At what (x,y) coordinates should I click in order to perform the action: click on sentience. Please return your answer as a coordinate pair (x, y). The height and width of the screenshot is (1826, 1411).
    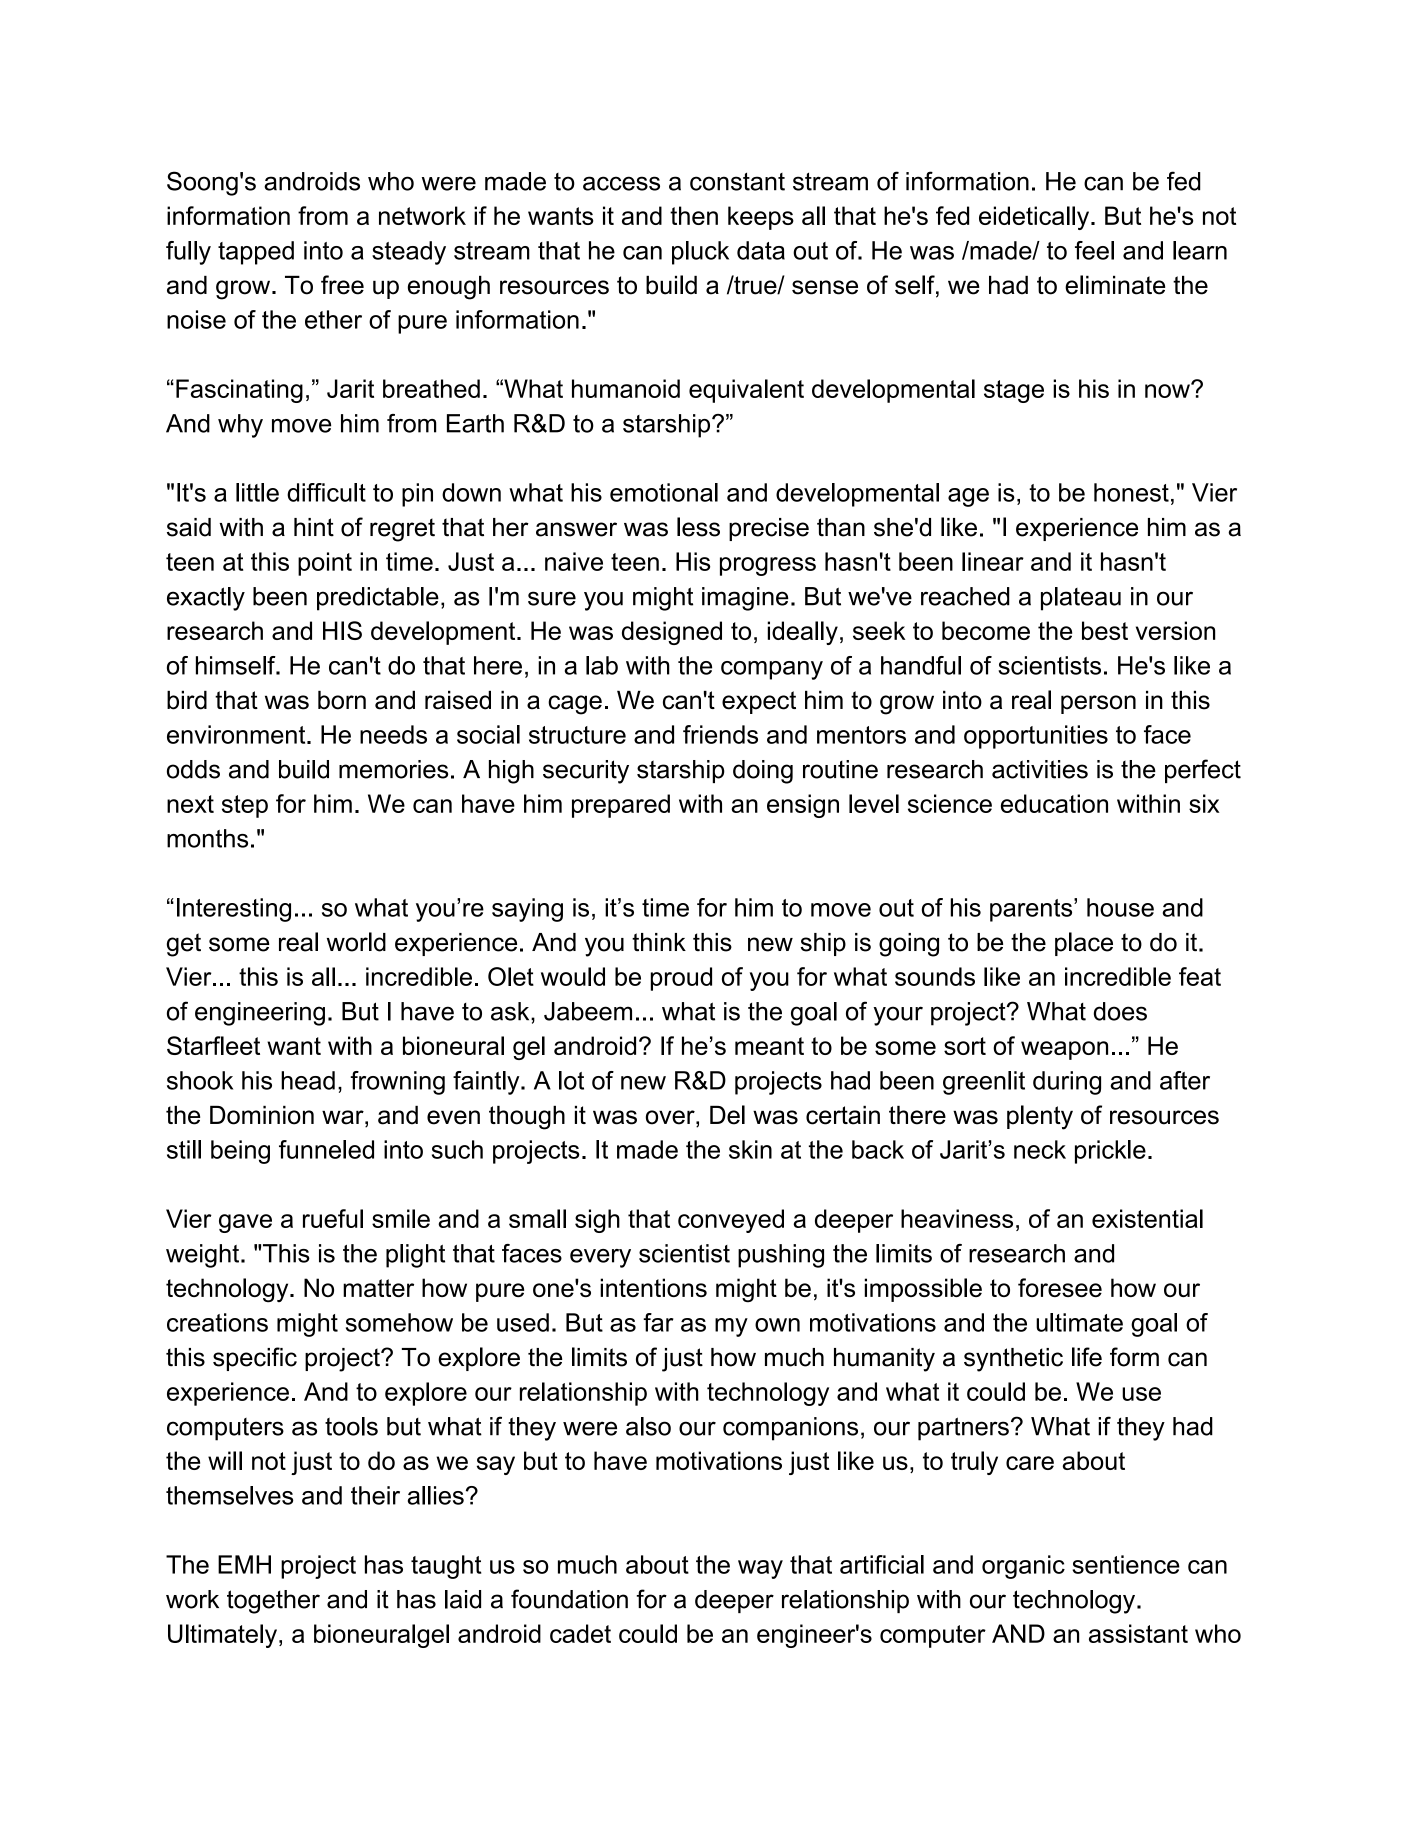
    Looking at the image, I should click on (1126, 1564).
